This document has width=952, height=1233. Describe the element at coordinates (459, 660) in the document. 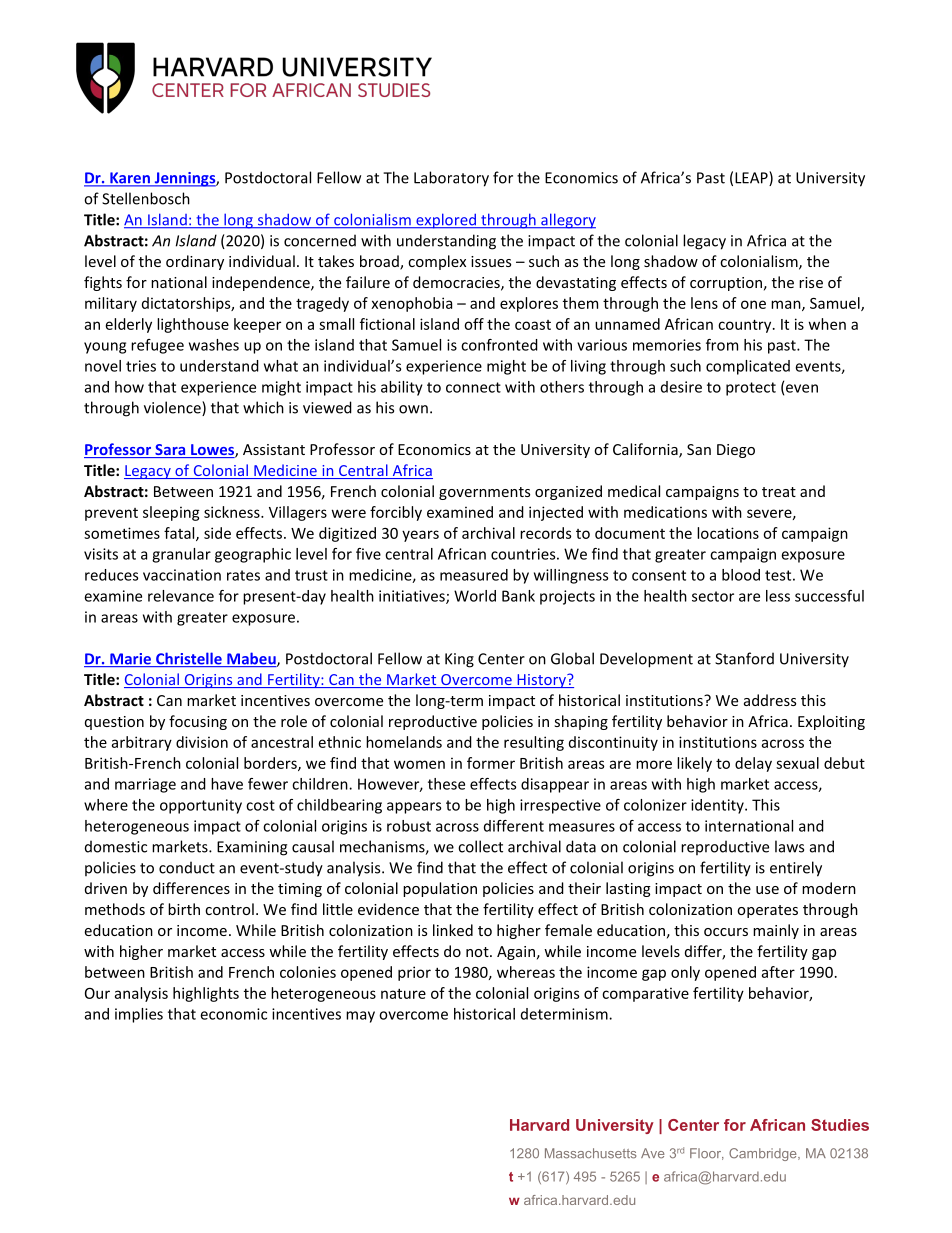

I see `King` at that location.
